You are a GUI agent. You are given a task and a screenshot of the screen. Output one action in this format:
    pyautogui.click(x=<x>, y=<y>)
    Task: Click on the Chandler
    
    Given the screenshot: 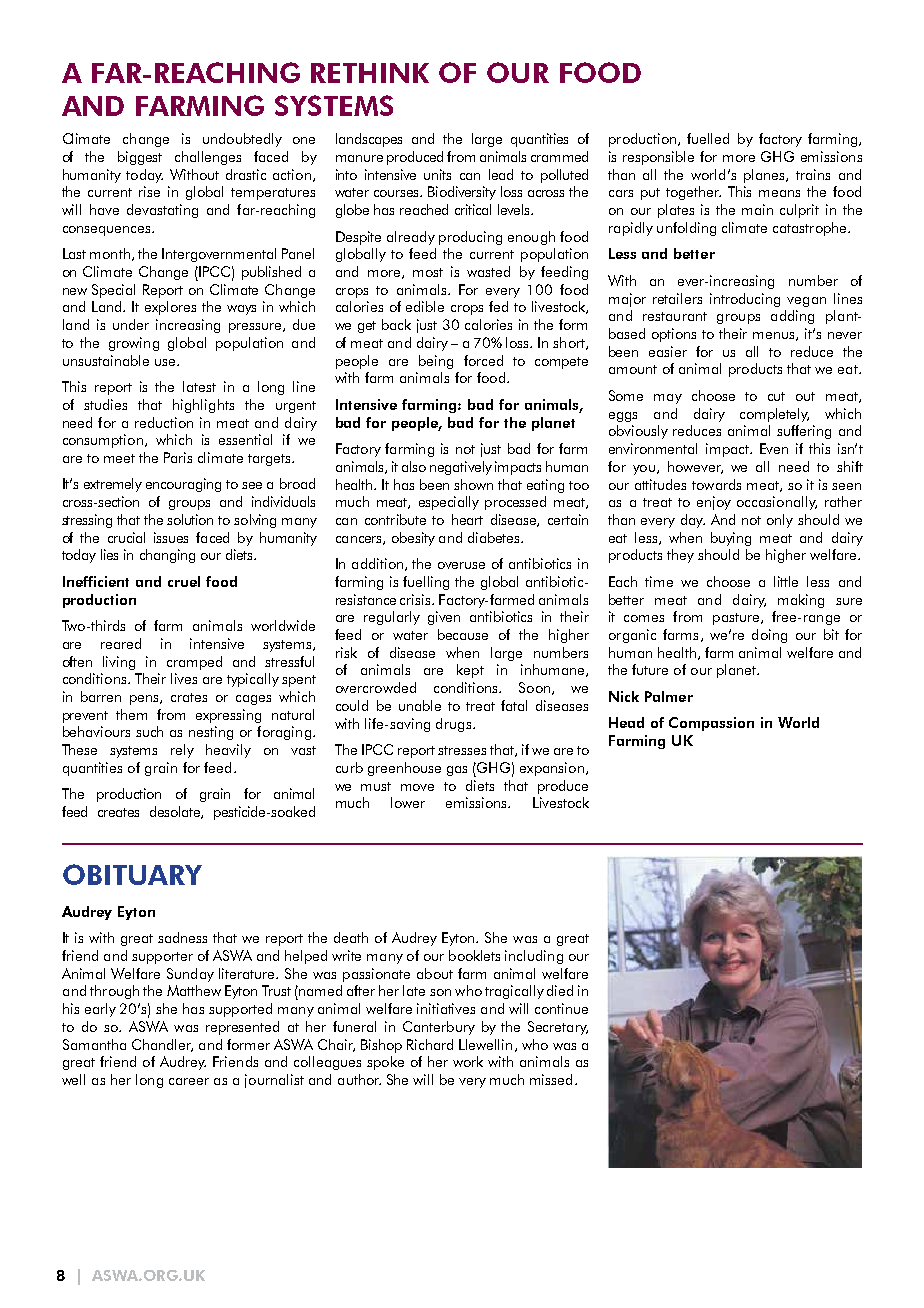 What is the action you would take?
    pyautogui.click(x=162, y=1045)
